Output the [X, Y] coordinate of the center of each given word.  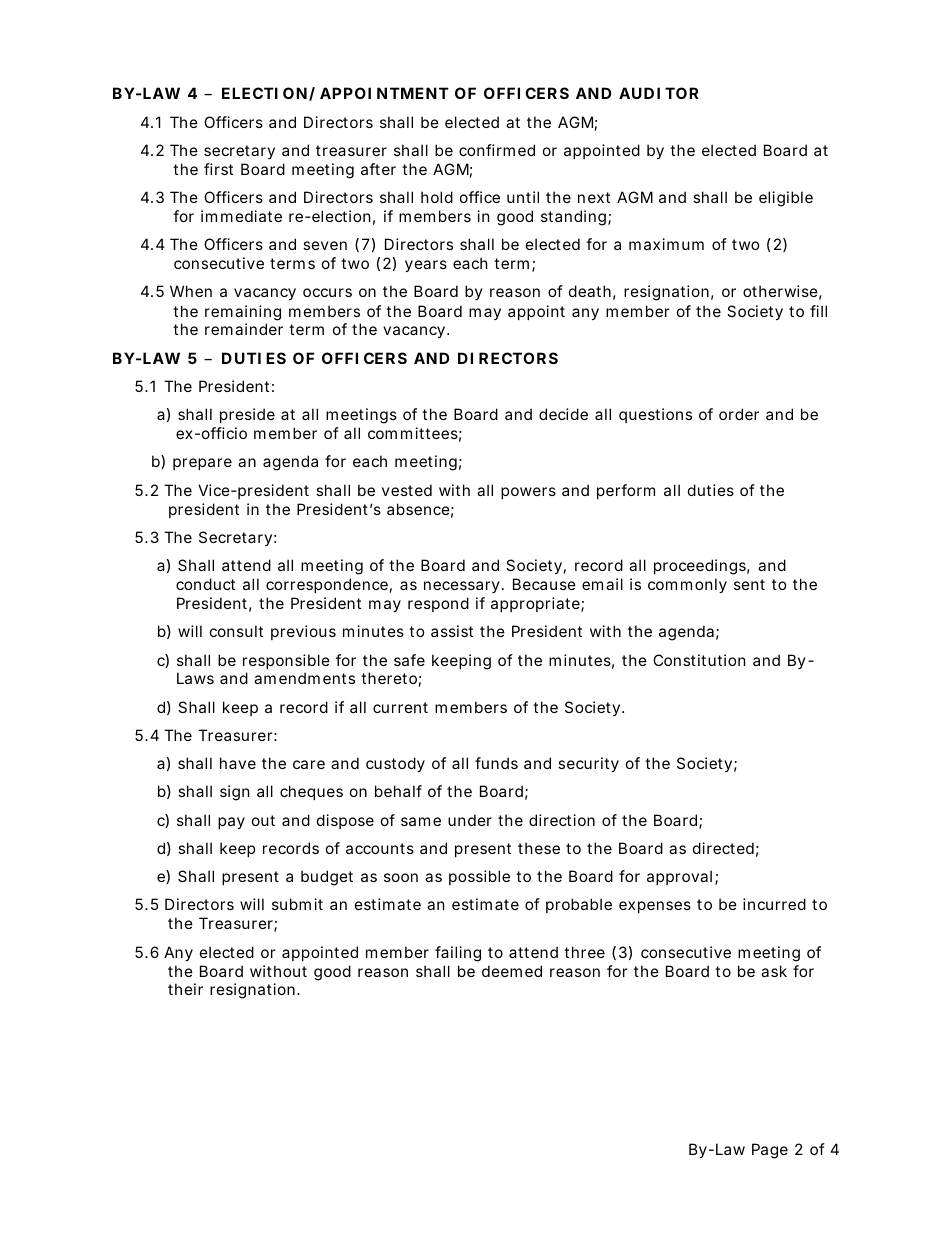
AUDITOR [659, 93]
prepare [202, 464]
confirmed [497, 150]
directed [723, 848]
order [739, 414]
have [238, 763]
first [218, 169]
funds [496, 763]
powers [528, 493]
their [185, 989]
